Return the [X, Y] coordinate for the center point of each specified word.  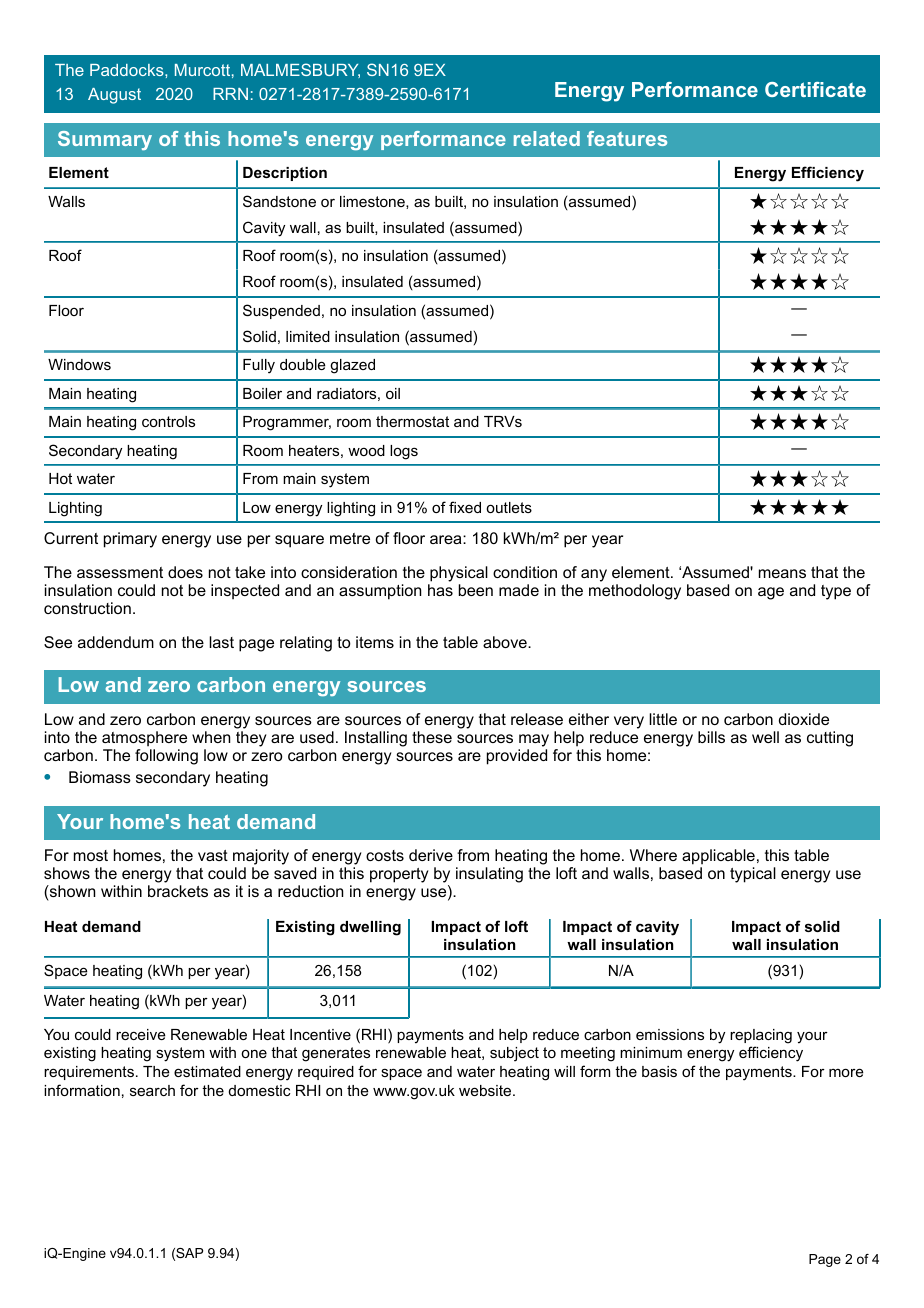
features [627, 138]
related [547, 138]
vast [213, 855]
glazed [352, 366]
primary [130, 540]
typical [753, 875]
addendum [116, 642]
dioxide [804, 719]
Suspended [281, 311]
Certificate [815, 89]
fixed [465, 507]
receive [141, 1034]
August [114, 96]
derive [431, 855]
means [782, 573]
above [506, 642]
